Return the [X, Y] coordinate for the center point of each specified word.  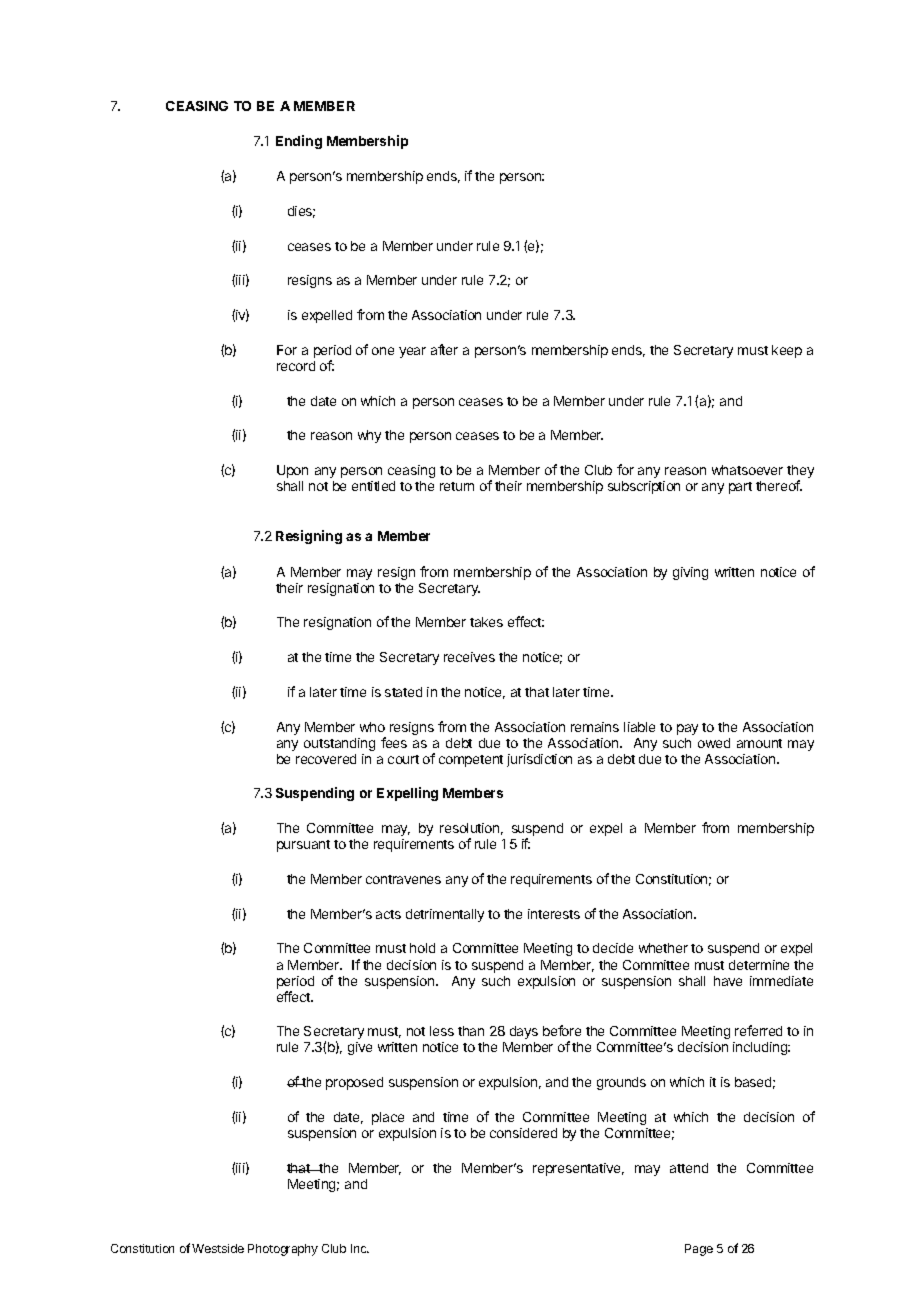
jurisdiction [539, 760]
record [296, 366]
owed [714, 743]
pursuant [303, 846]
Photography [283, 1250]
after [444, 349]
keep [787, 351]
